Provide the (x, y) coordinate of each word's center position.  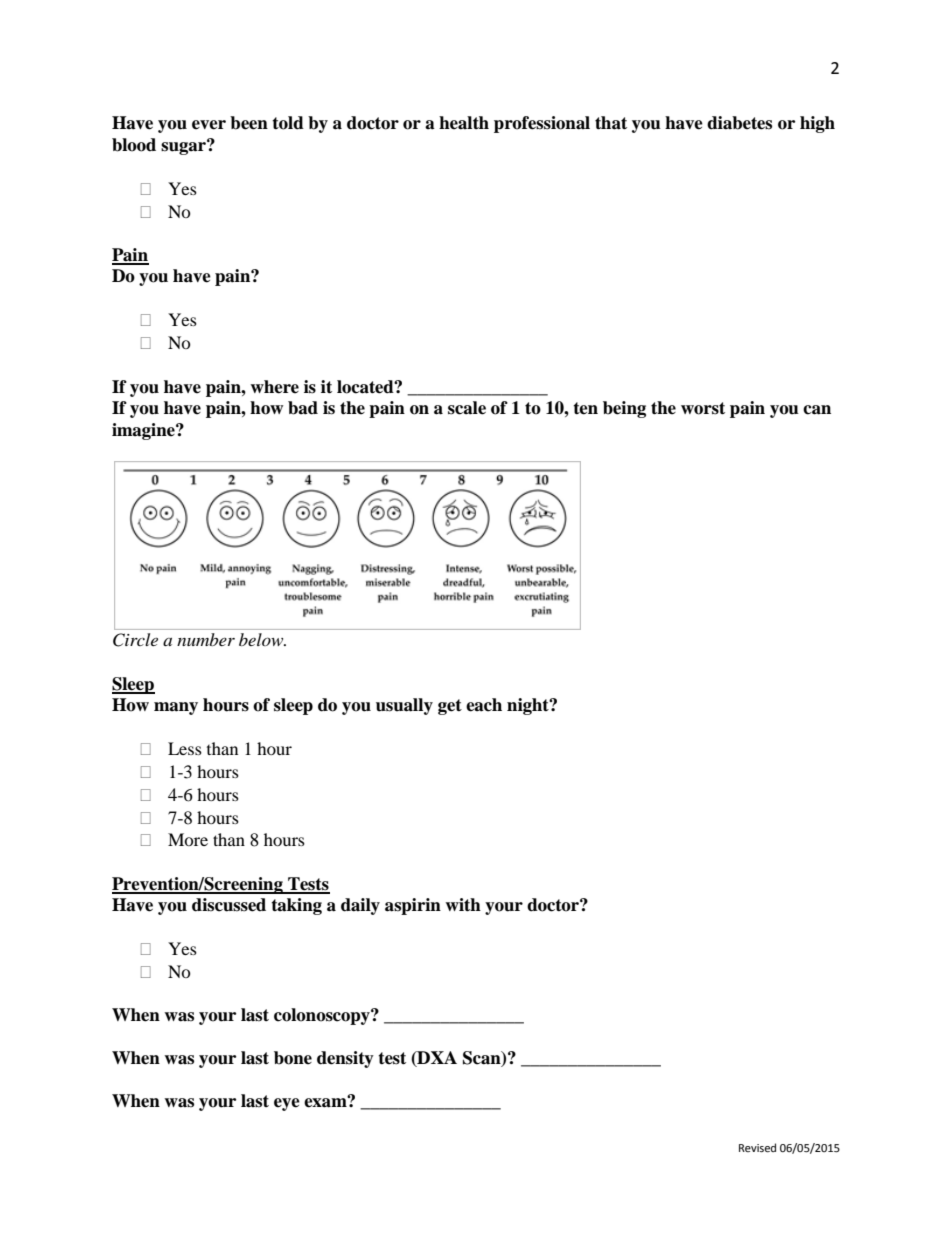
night (529, 706)
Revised (757, 1148)
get (450, 707)
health (464, 123)
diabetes (739, 123)
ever (209, 125)
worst (703, 408)
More (188, 839)
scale (467, 408)
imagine (144, 431)
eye (287, 1104)
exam (326, 1102)
